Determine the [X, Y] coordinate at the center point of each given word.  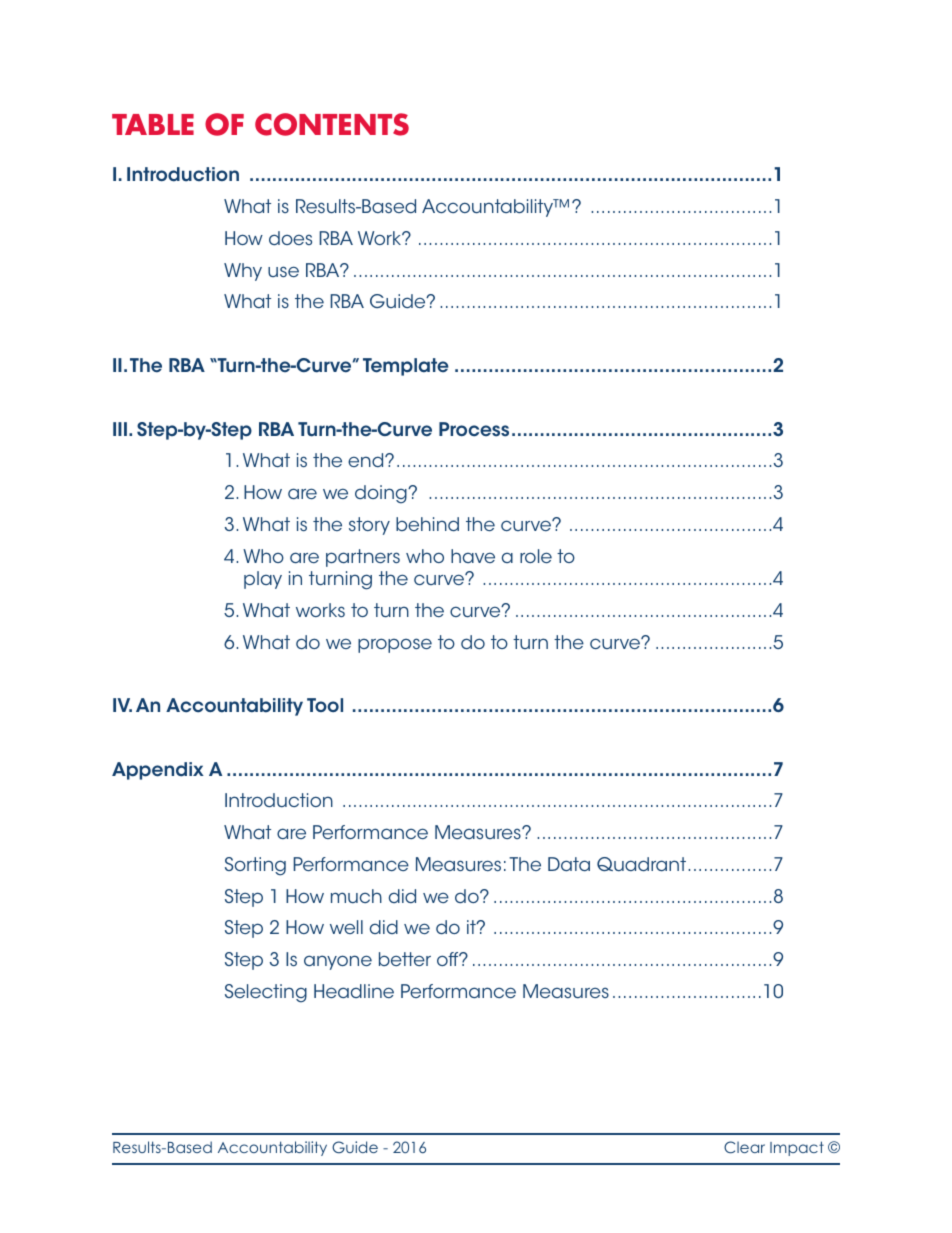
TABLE [153, 124]
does [290, 238]
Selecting [266, 993]
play [263, 580]
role [536, 556]
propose [395, 645]
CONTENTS [332, 124]
